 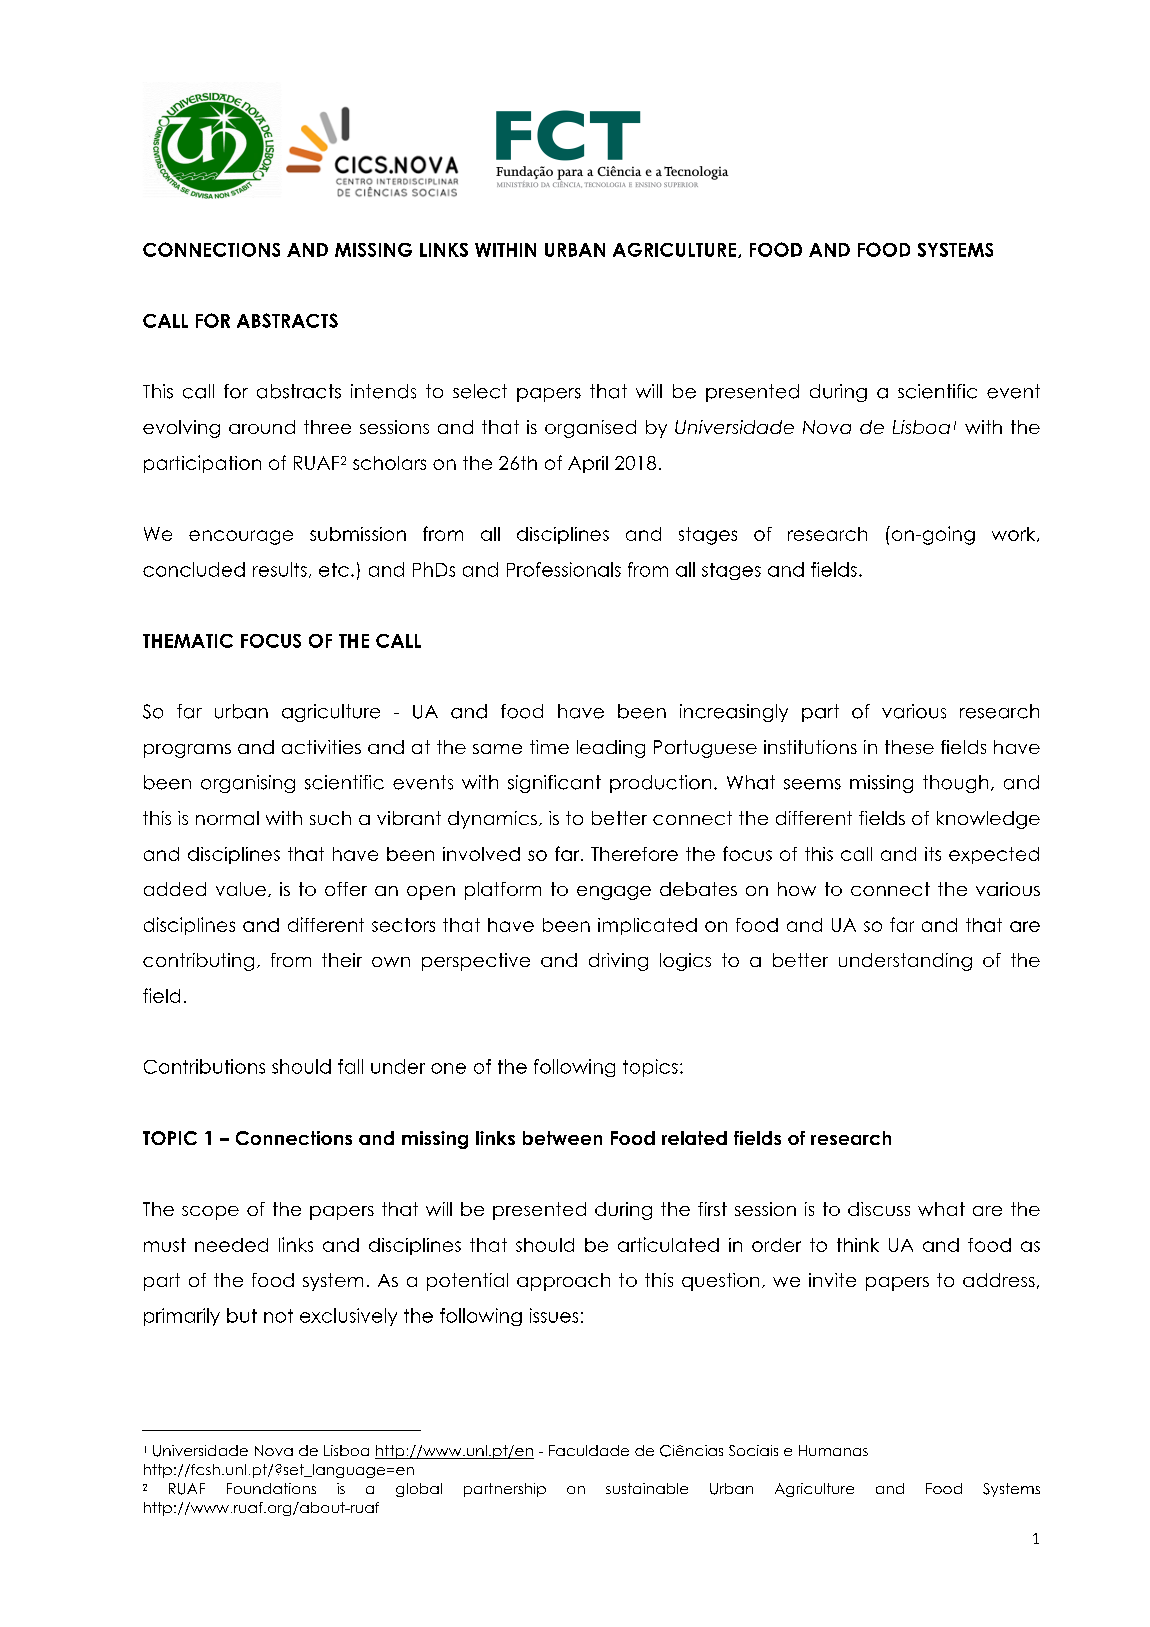 What do you see at coordinates (198, 962) in the screenshot?
I see `contributing` at bounding box center [198, 962].
